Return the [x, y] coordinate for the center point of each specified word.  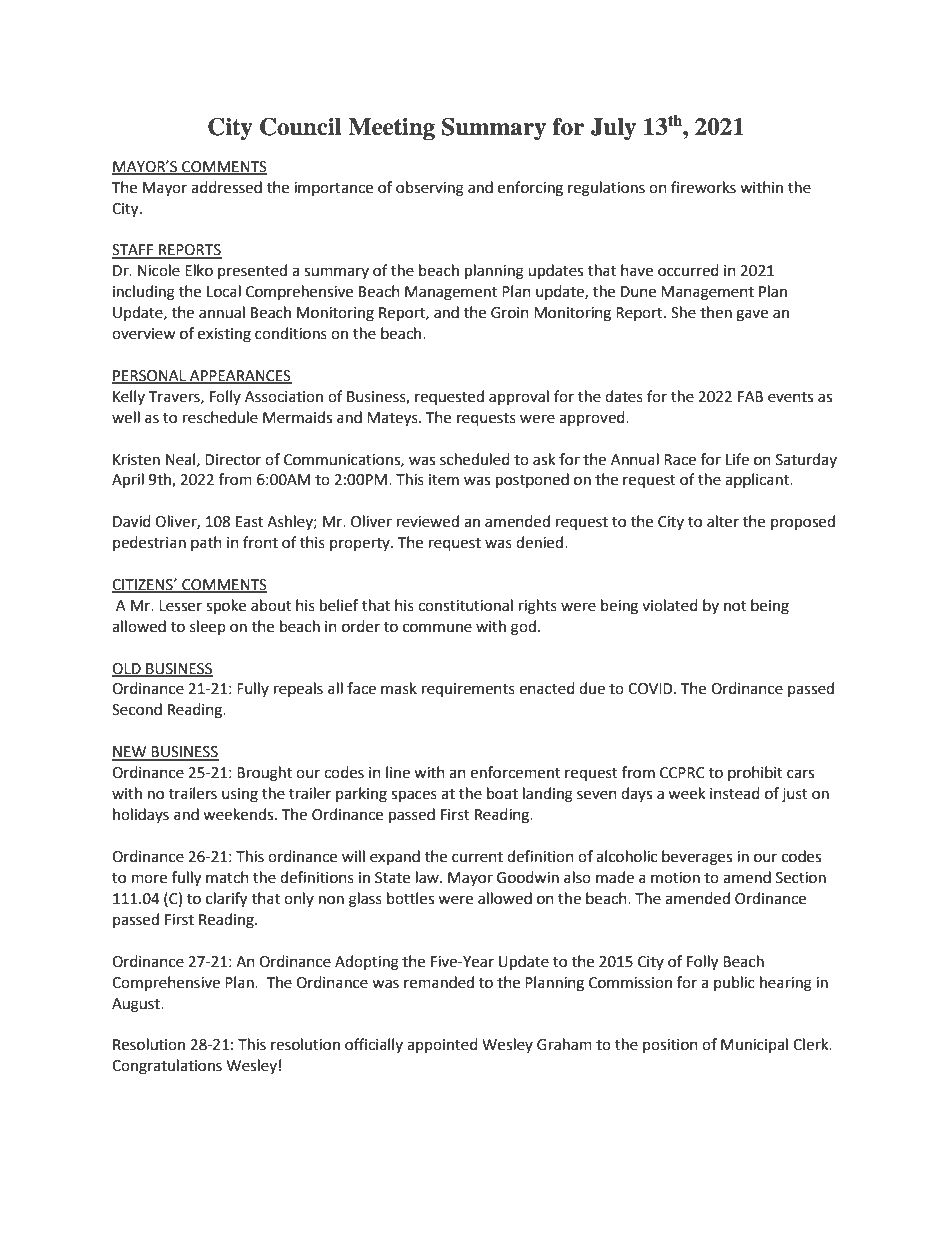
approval [519, 397]
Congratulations [167, 1067]
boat [502, 793]
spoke [226, 607]
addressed [226, 187]
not [735, 606]
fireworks [703, 187]
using [240, 795]
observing [430, 189]
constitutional [465, 605]
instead [735, 793]
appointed [442, 1045]
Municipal [754, 1045]
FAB [750, 396]
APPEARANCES [240, 376]
